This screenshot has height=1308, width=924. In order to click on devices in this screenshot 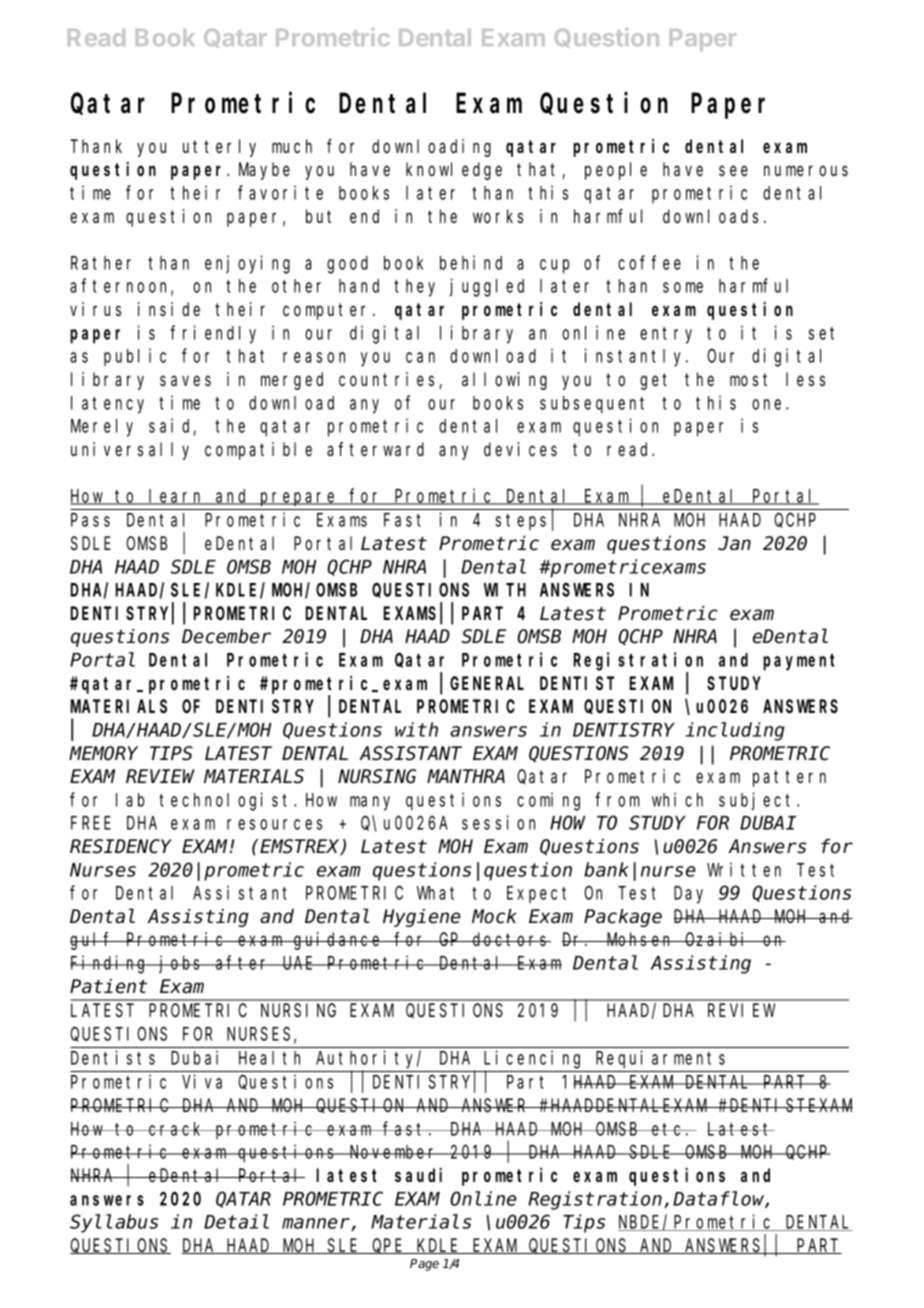, I will do `click(520, 449)`.
